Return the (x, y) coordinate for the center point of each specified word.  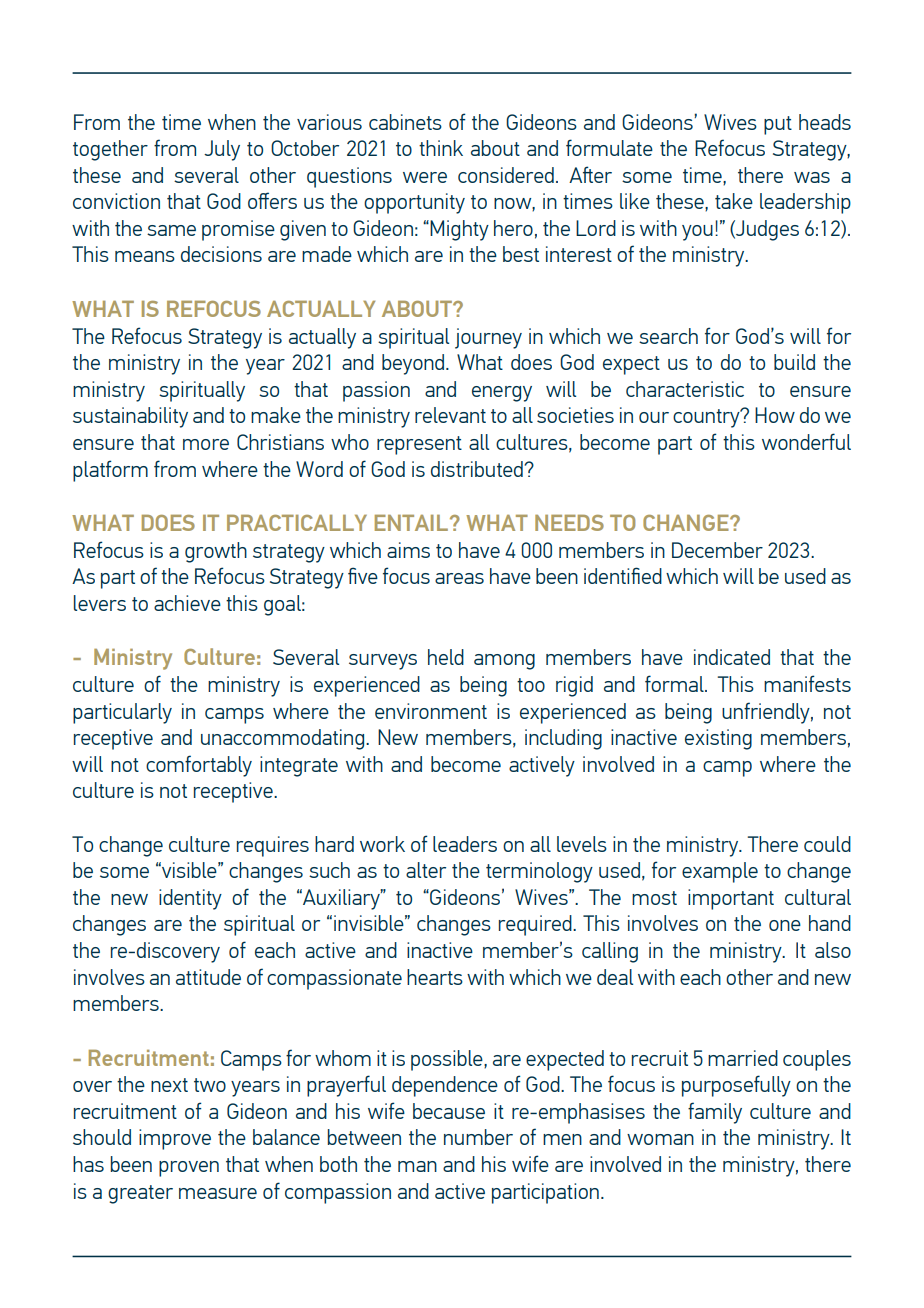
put (778, 125)
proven (189, 1169)
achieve (187, 603)
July (222, 150)
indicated (732, 657)
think (441, 148)
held (446, 657)
